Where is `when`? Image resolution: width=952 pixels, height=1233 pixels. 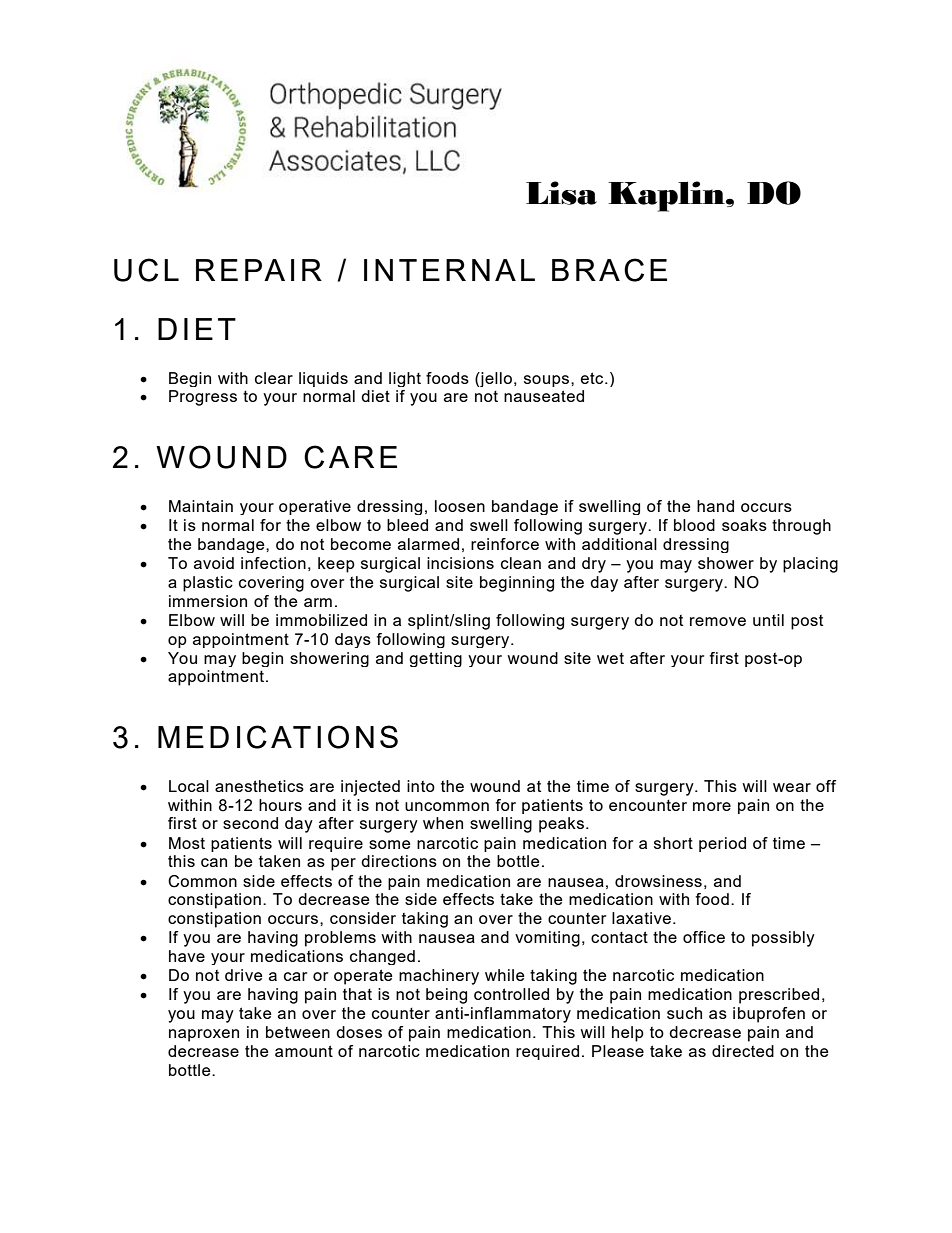 when is located at coordinates (443, 823).
